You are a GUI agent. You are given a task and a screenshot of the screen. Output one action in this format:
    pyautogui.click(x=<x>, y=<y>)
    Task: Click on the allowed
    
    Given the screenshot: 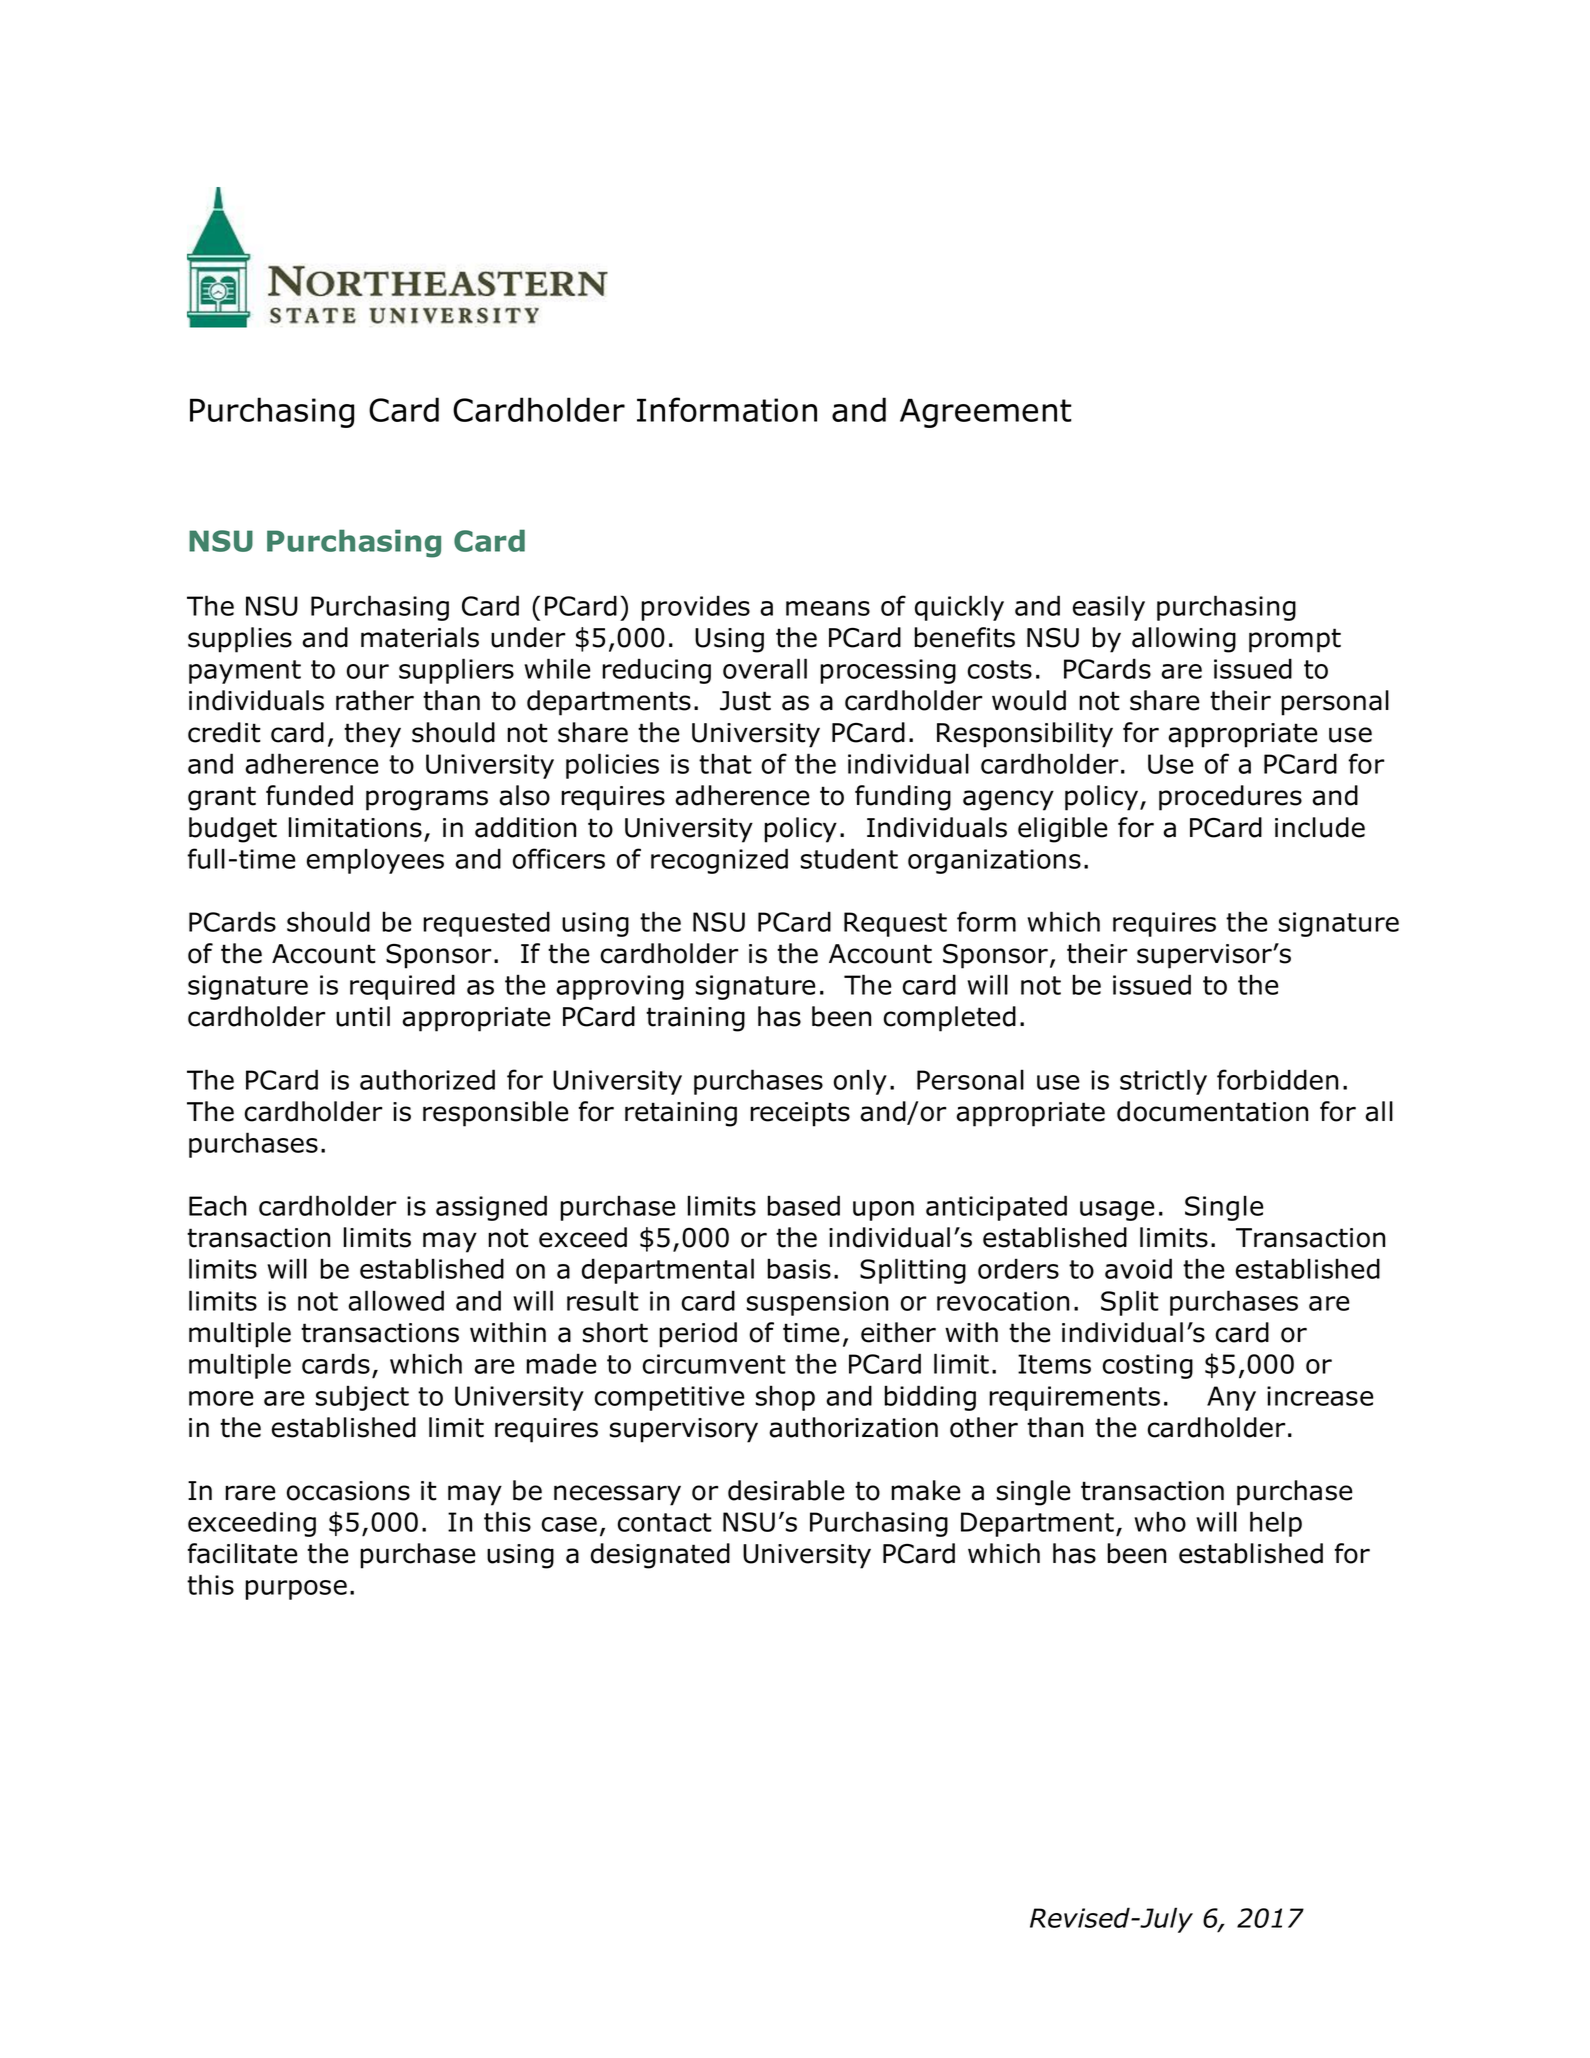 What is the action you would take?
    pyautogui.click(x=396, y=1300)
